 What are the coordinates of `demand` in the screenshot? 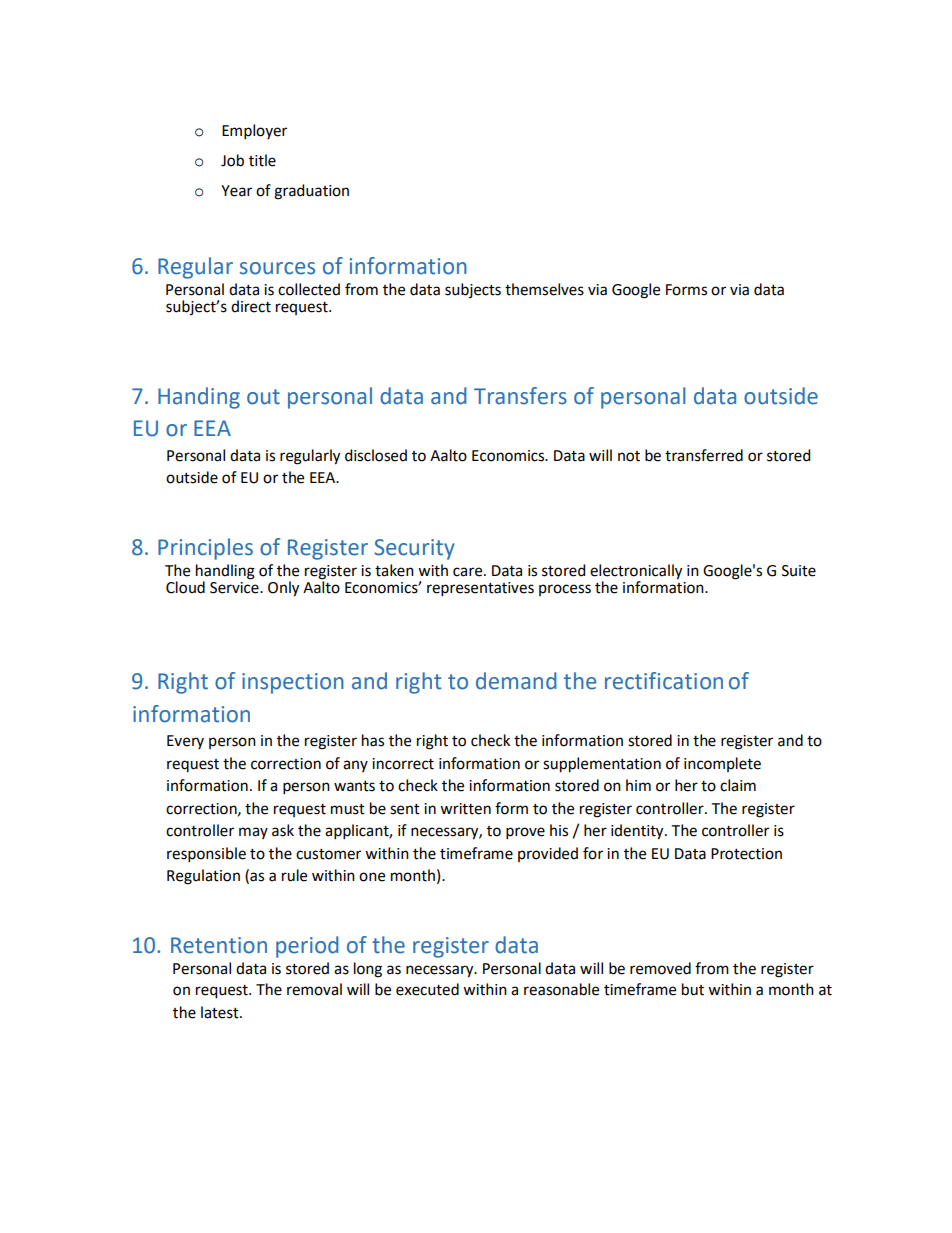 It's located at (516, 681).
